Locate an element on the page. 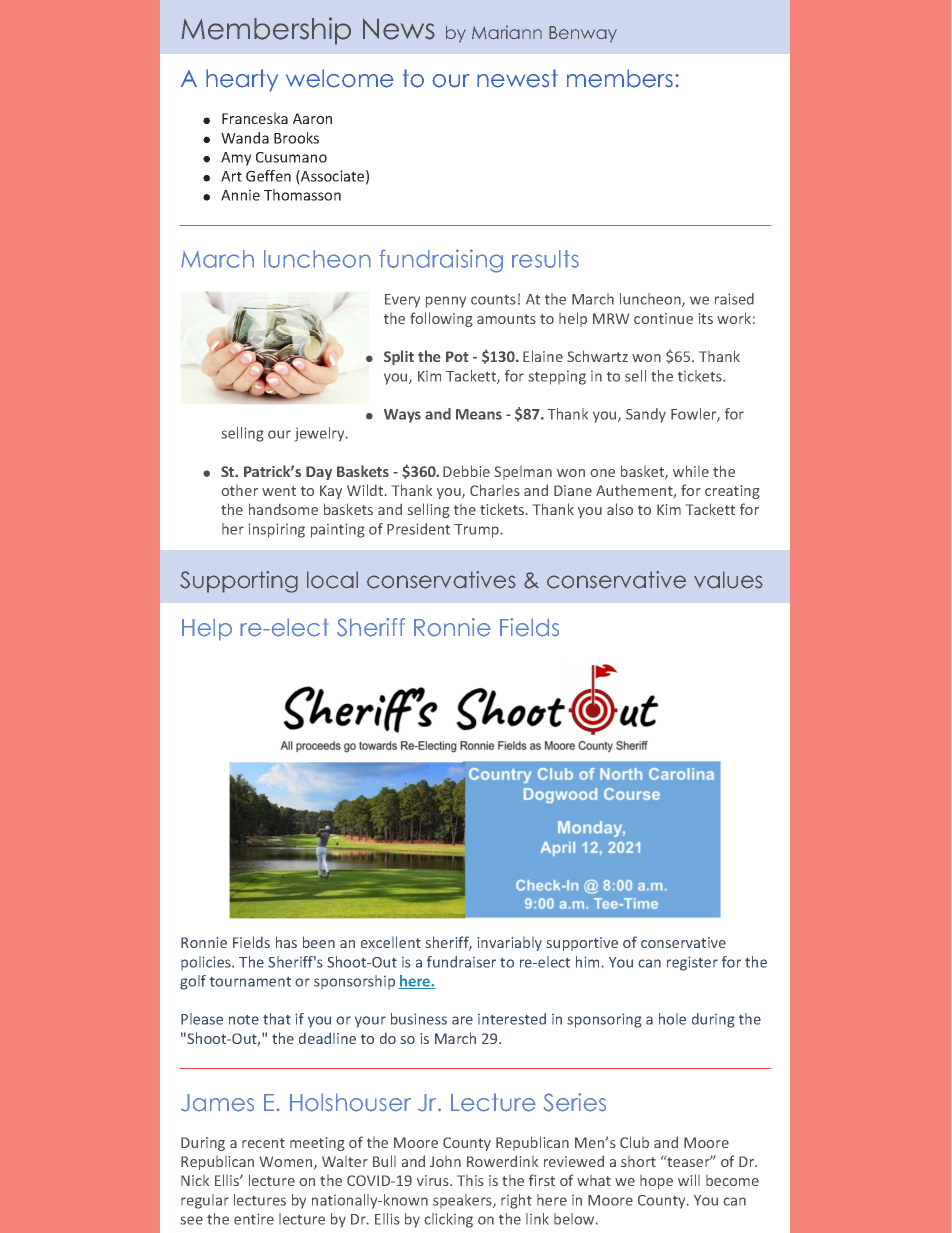 The width and height of the page is (952, 1233). newest is located at coordinates (517, 78).
